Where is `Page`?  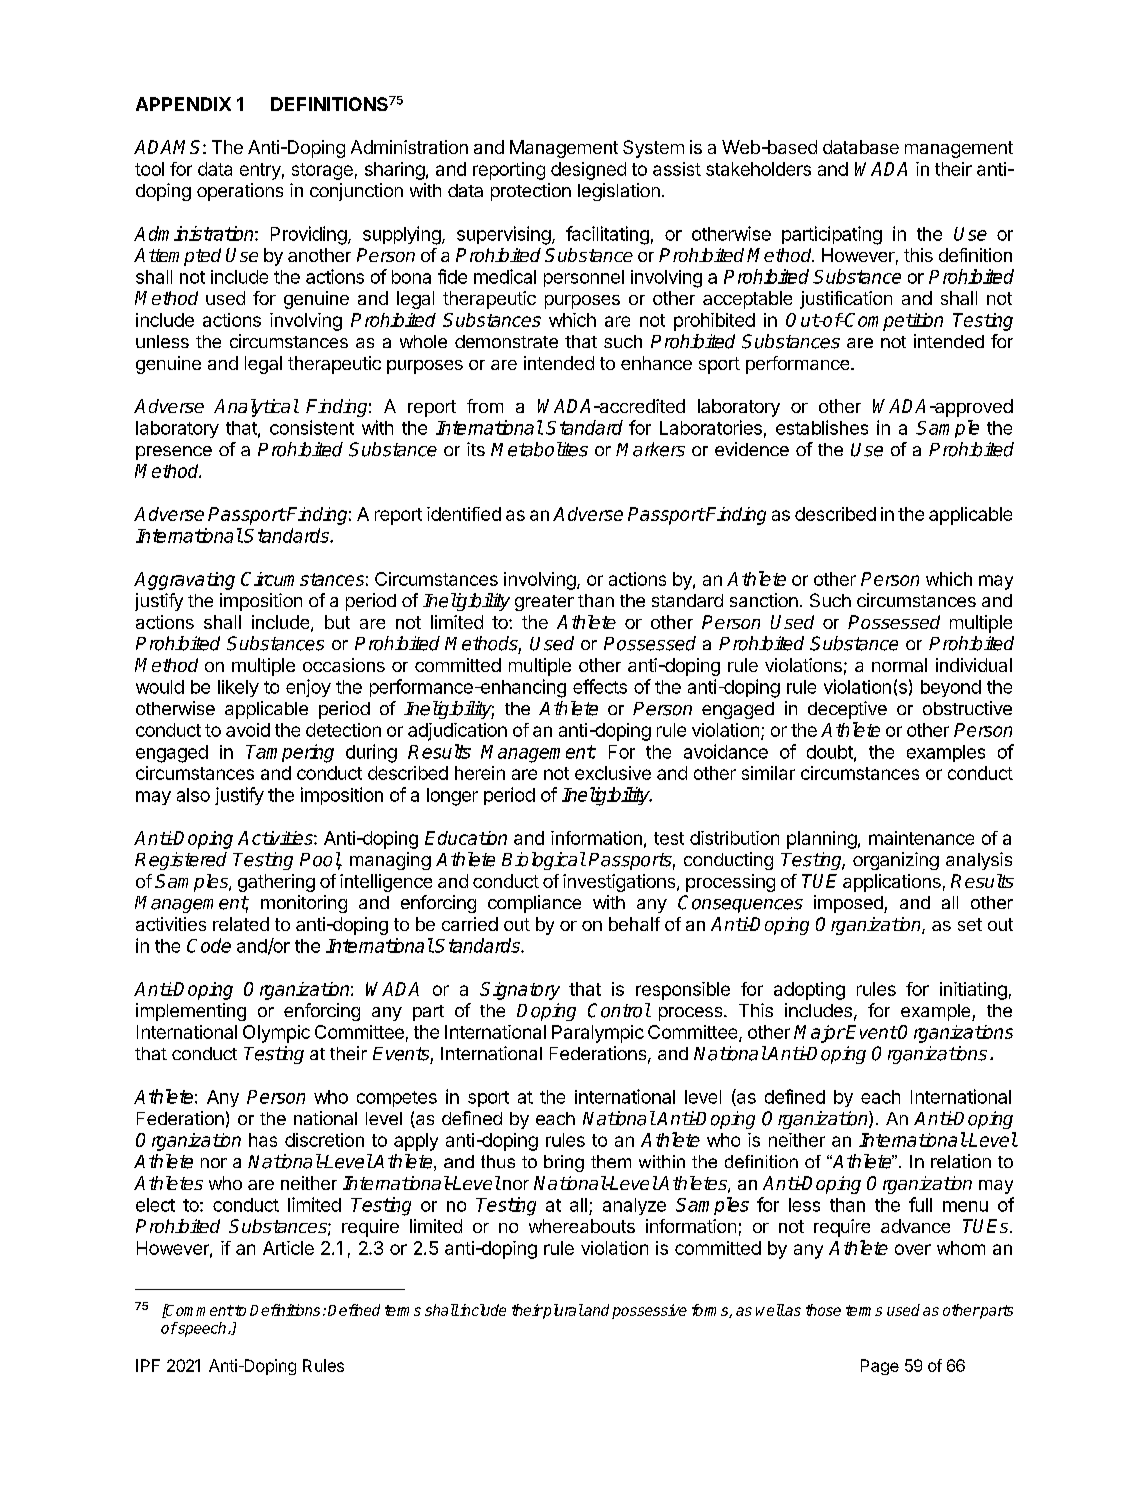 Page is located at coordinates (880, 1367).
